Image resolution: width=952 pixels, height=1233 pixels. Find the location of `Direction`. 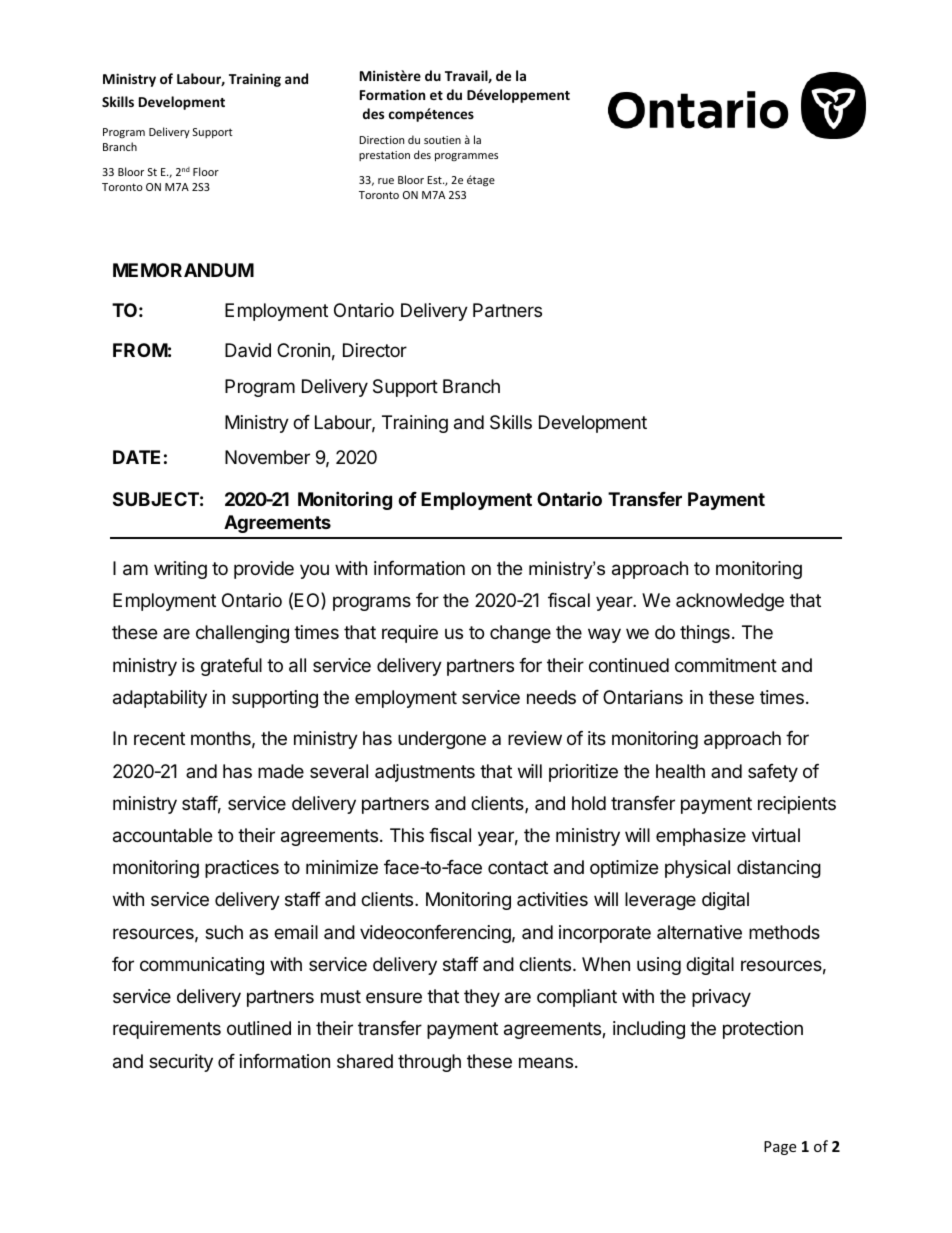

Direction is located at coordinates (381, 140).
